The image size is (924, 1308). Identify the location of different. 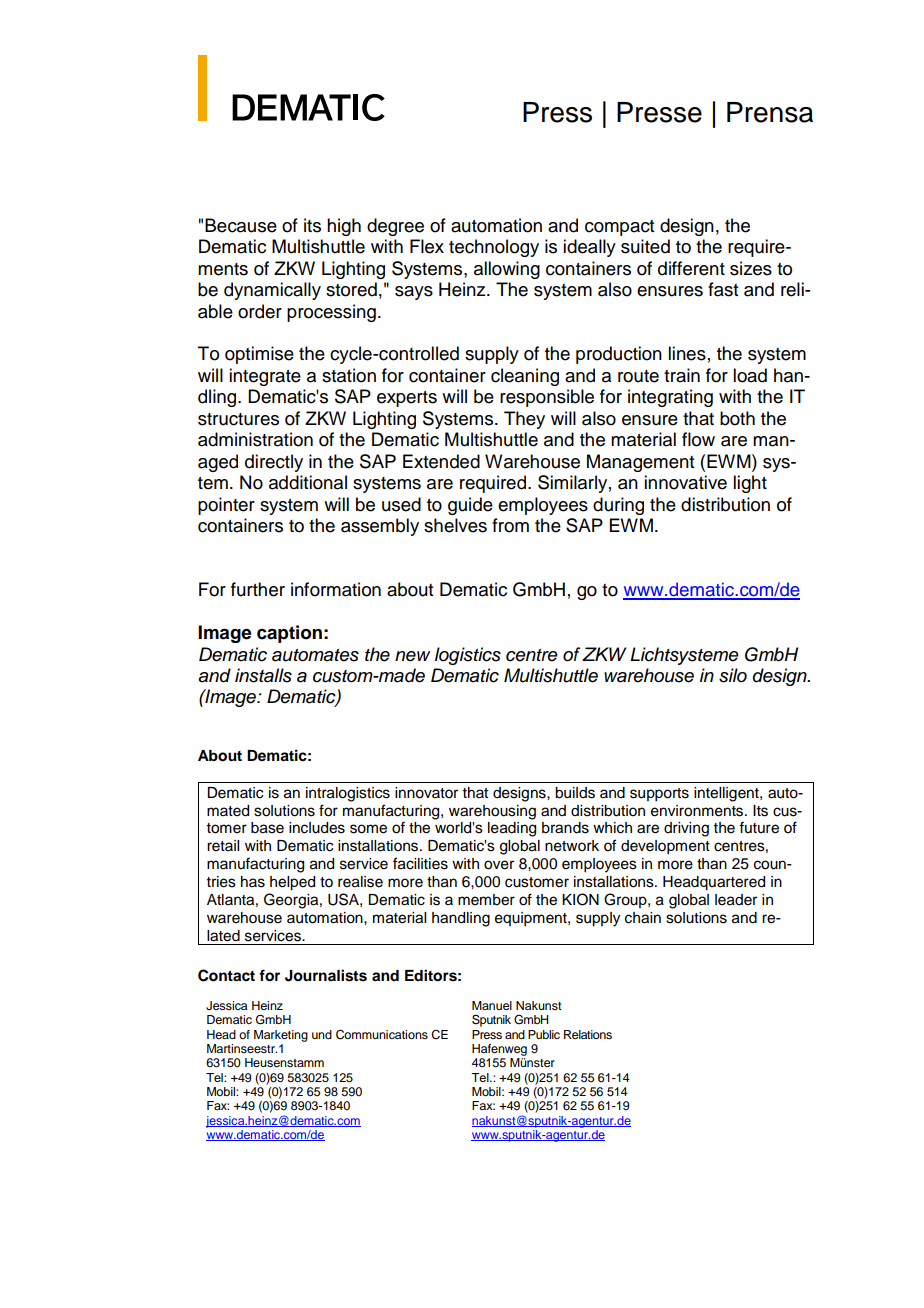
(691, 268).
